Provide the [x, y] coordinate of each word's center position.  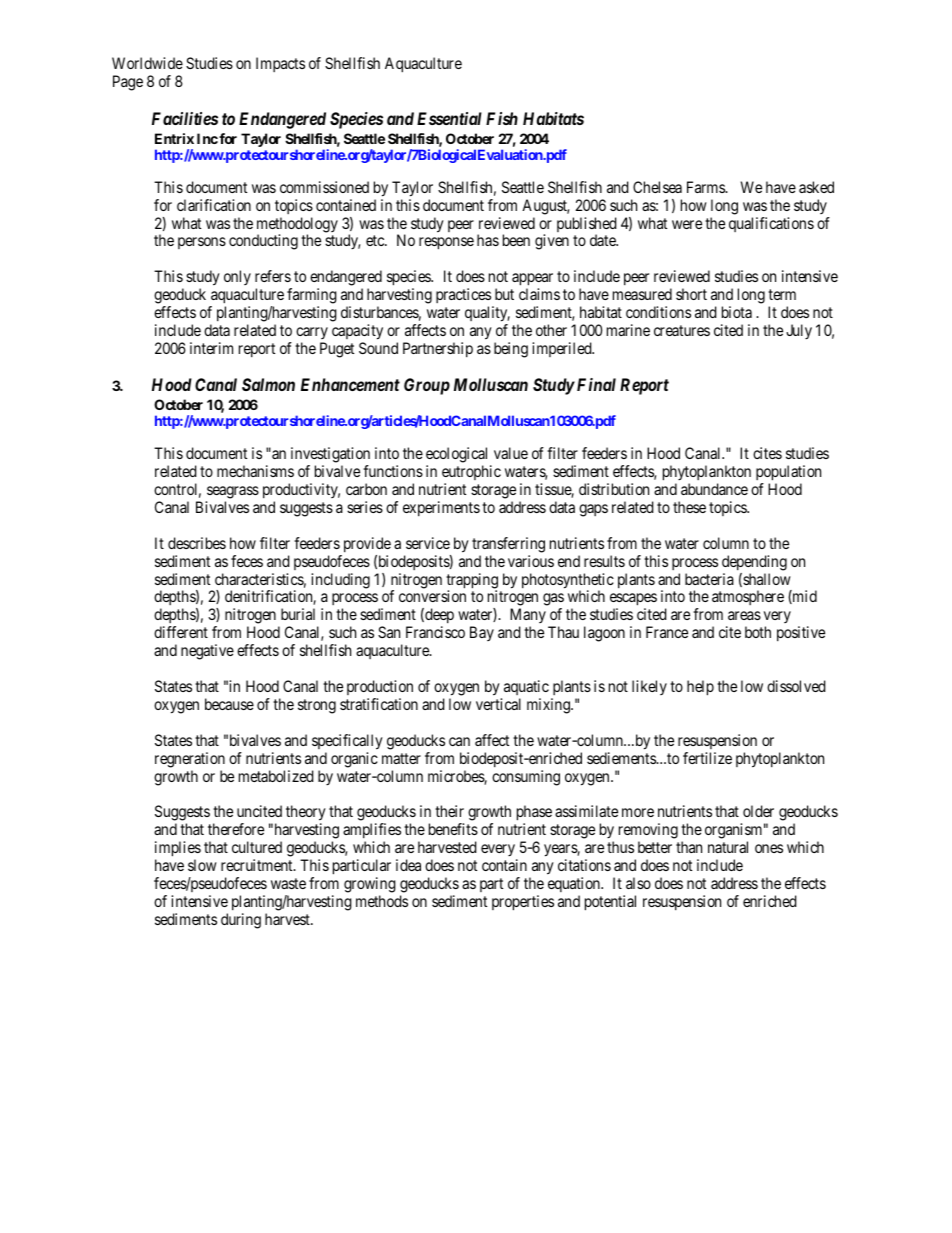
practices [463, 295]
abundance [714, 489]
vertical [498, 704]
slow [202, 865]
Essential [449, 118]
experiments [441, 508]
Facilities [185, 118]
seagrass [233, 492]
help [700, 688]
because [229, 704]
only [237, 277]
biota [737, 312]
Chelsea [657, 187]
